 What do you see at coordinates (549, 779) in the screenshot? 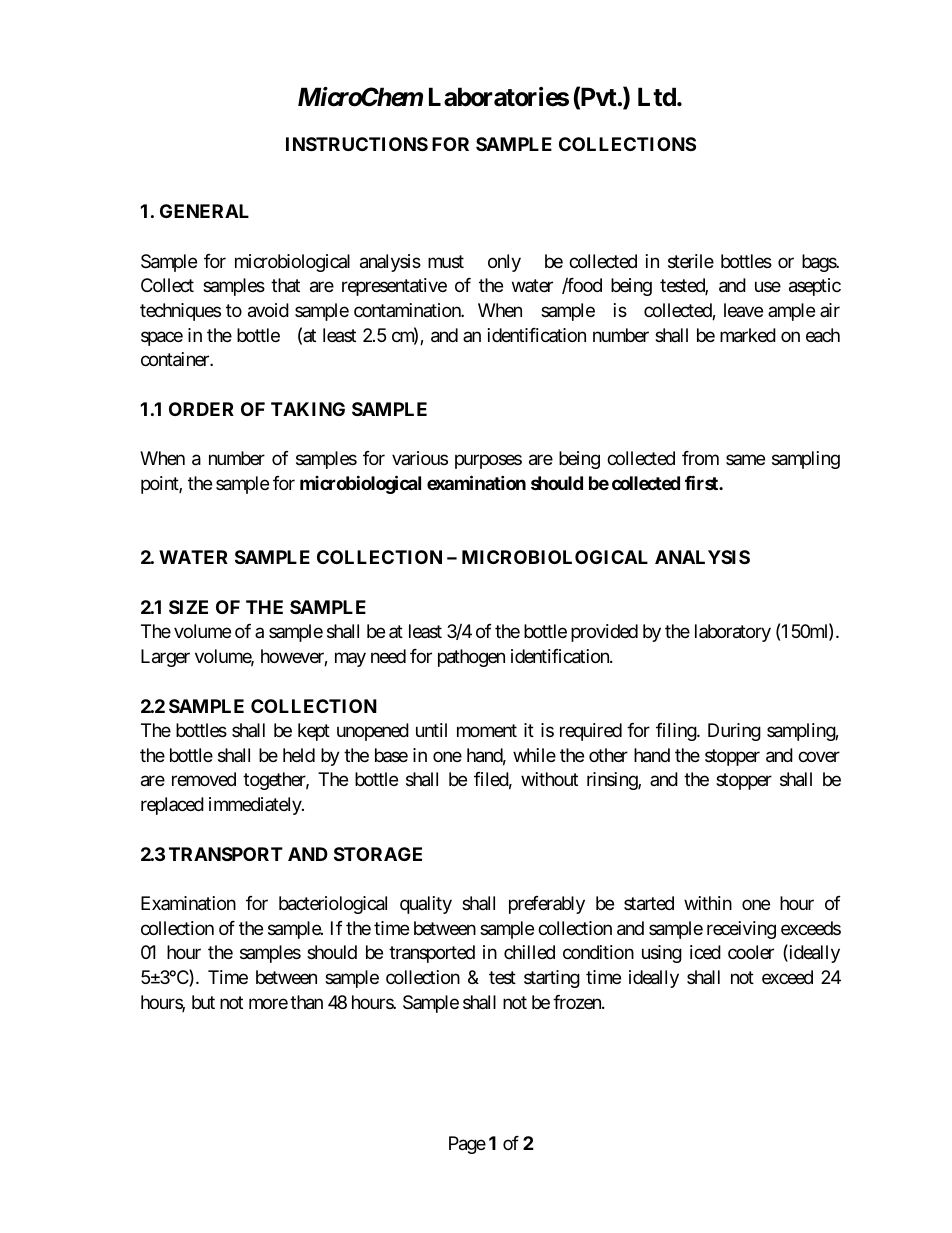
I see `without` at bounding box center [549, 779].
